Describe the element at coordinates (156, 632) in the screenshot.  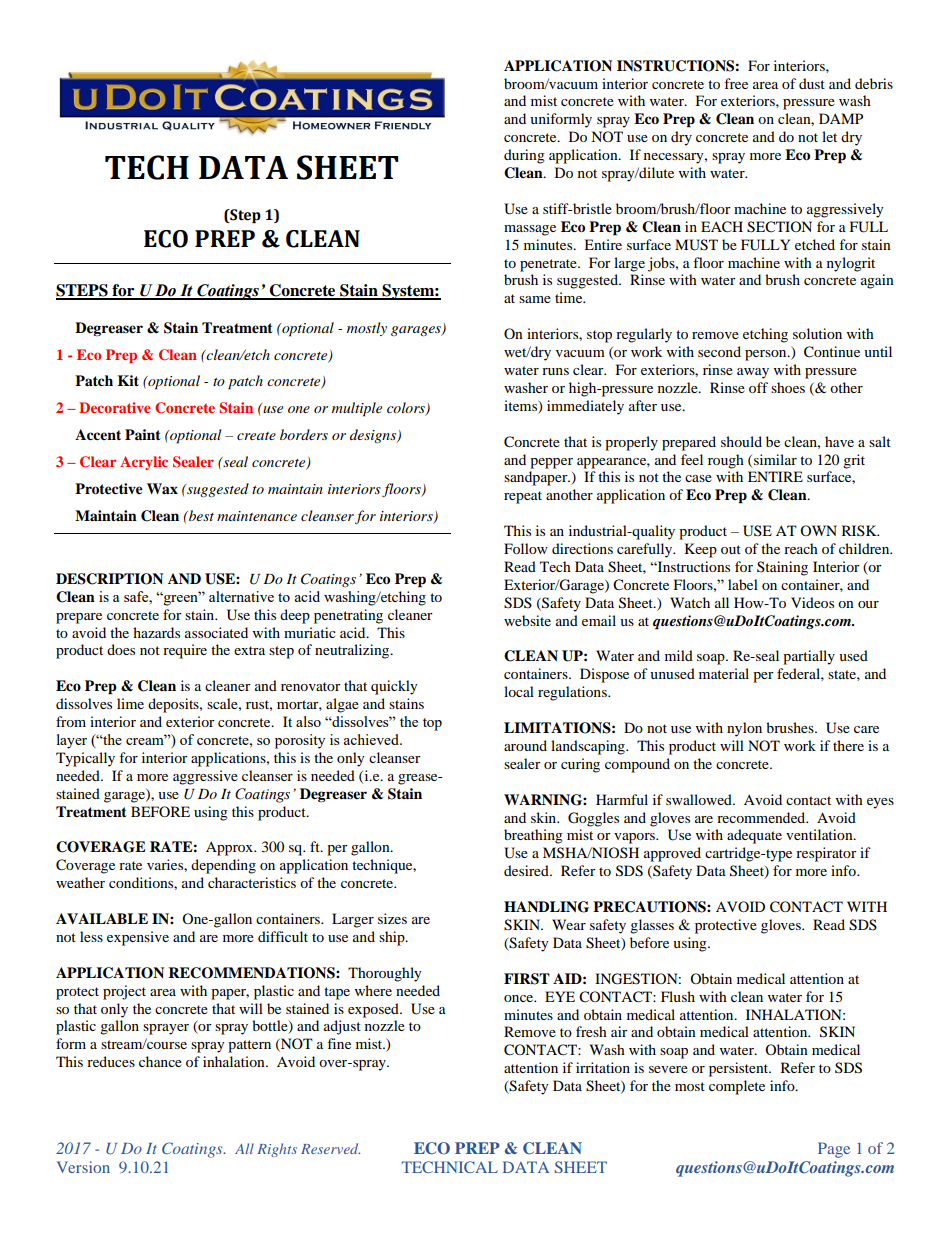
I see `hazards` at that location.
